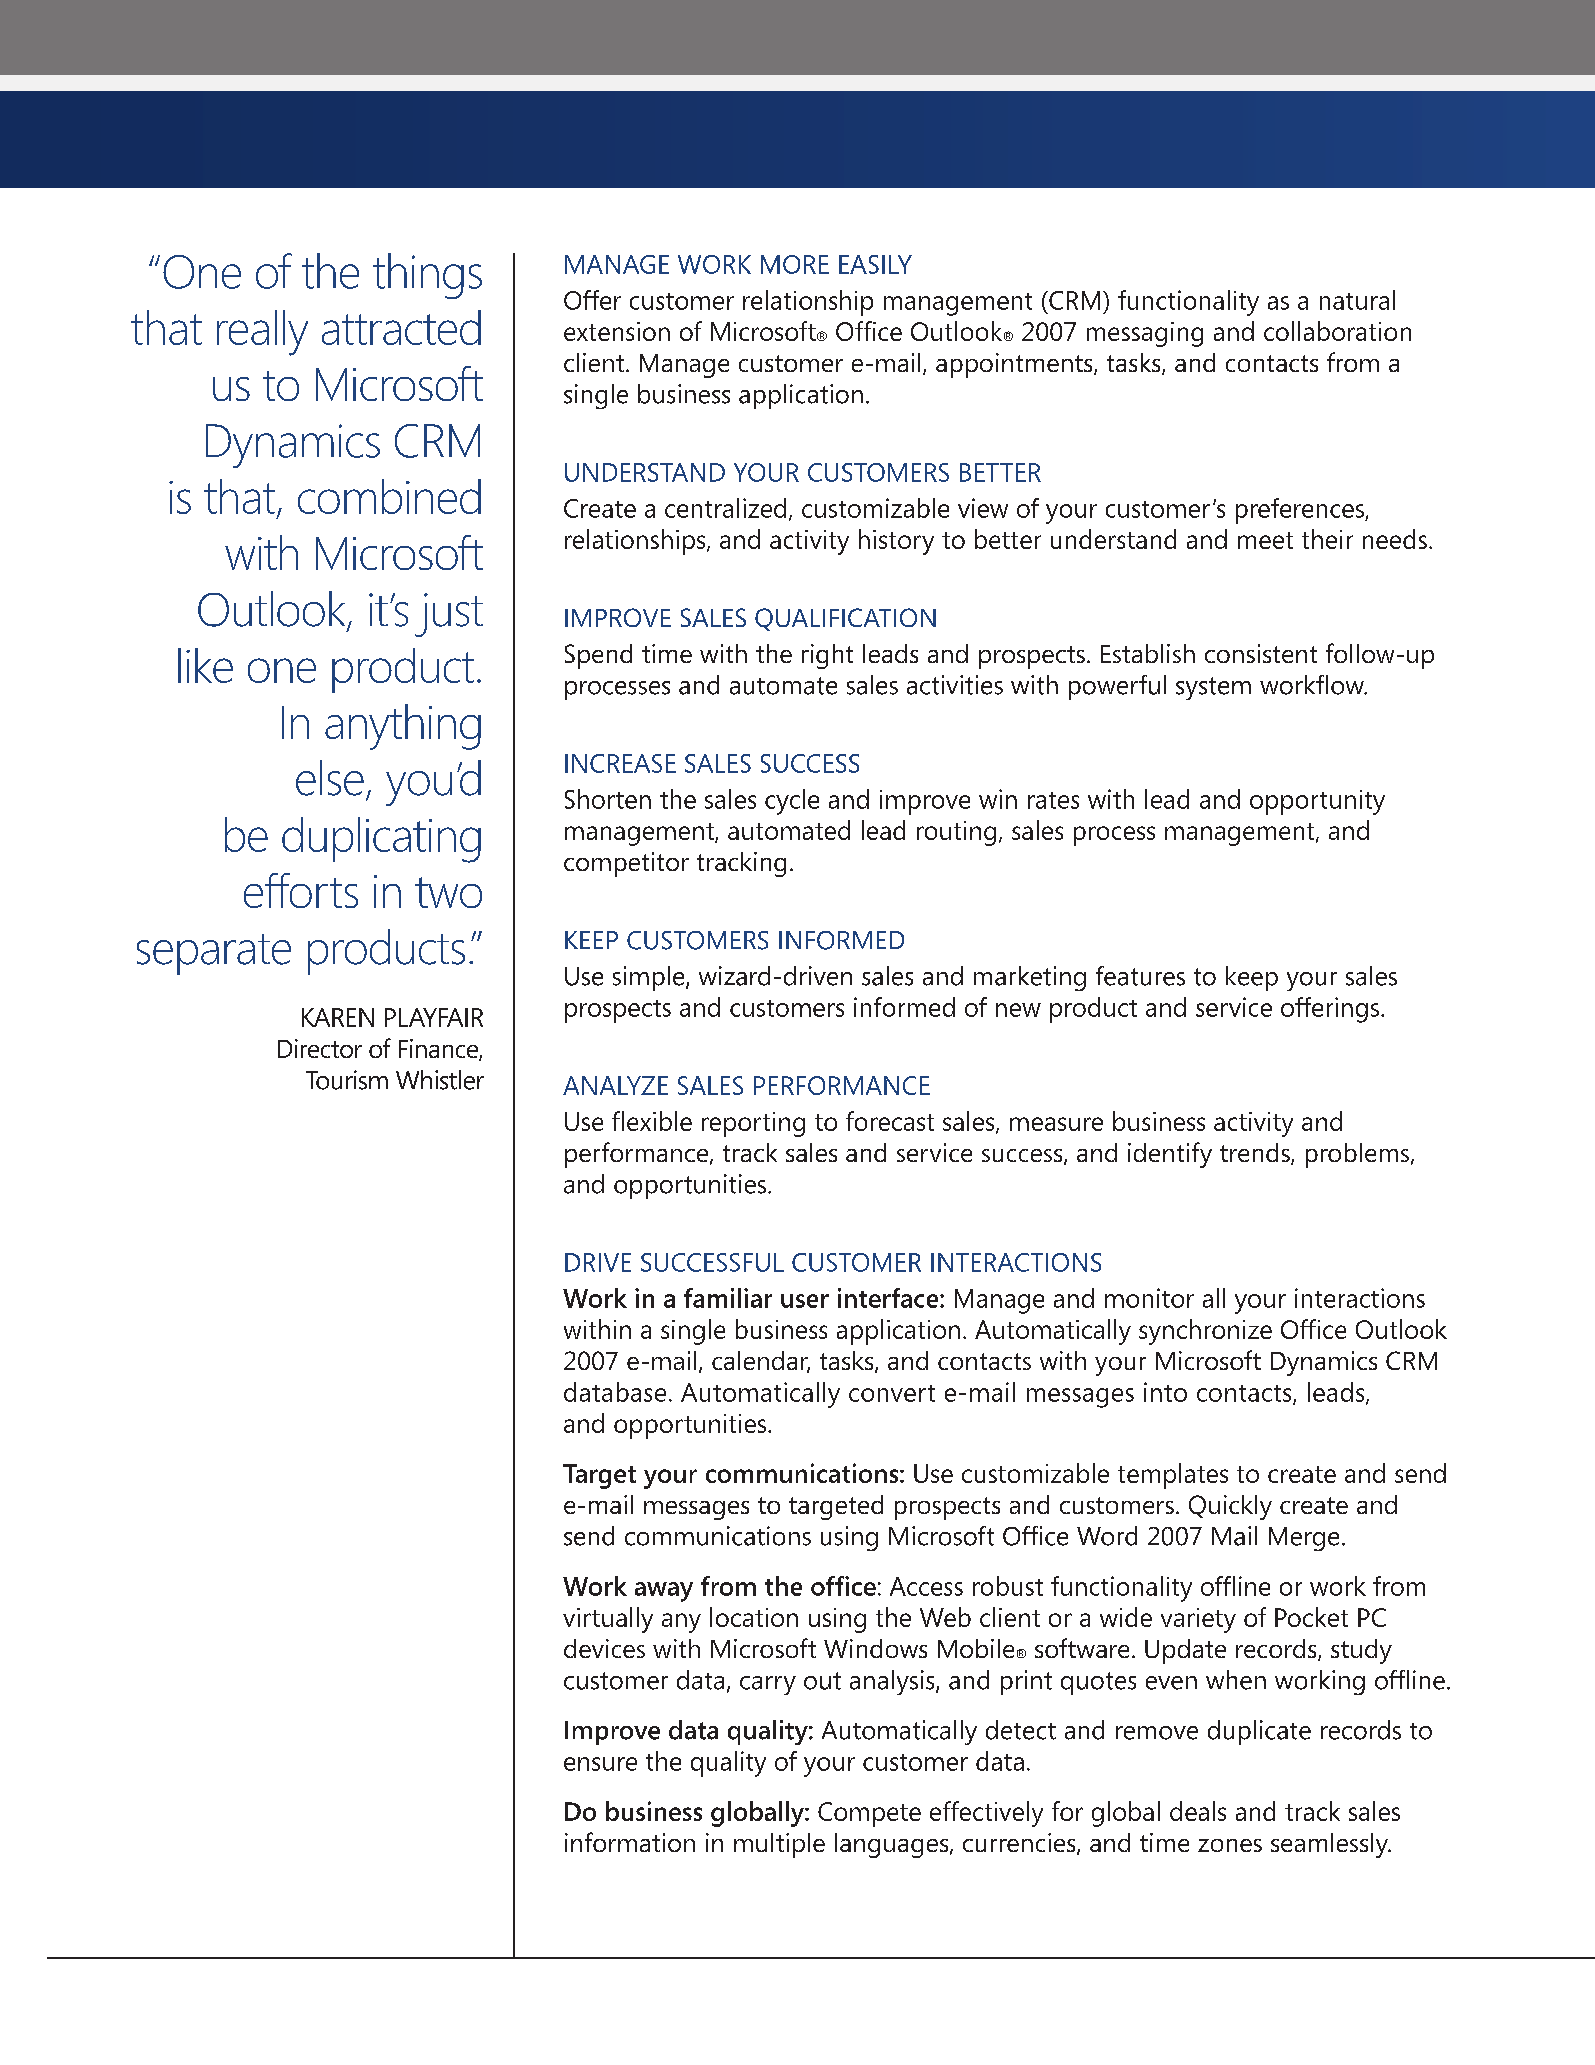 This document has width=1595, height=2065. I want to click on collaboration, so click(1337, 331).
